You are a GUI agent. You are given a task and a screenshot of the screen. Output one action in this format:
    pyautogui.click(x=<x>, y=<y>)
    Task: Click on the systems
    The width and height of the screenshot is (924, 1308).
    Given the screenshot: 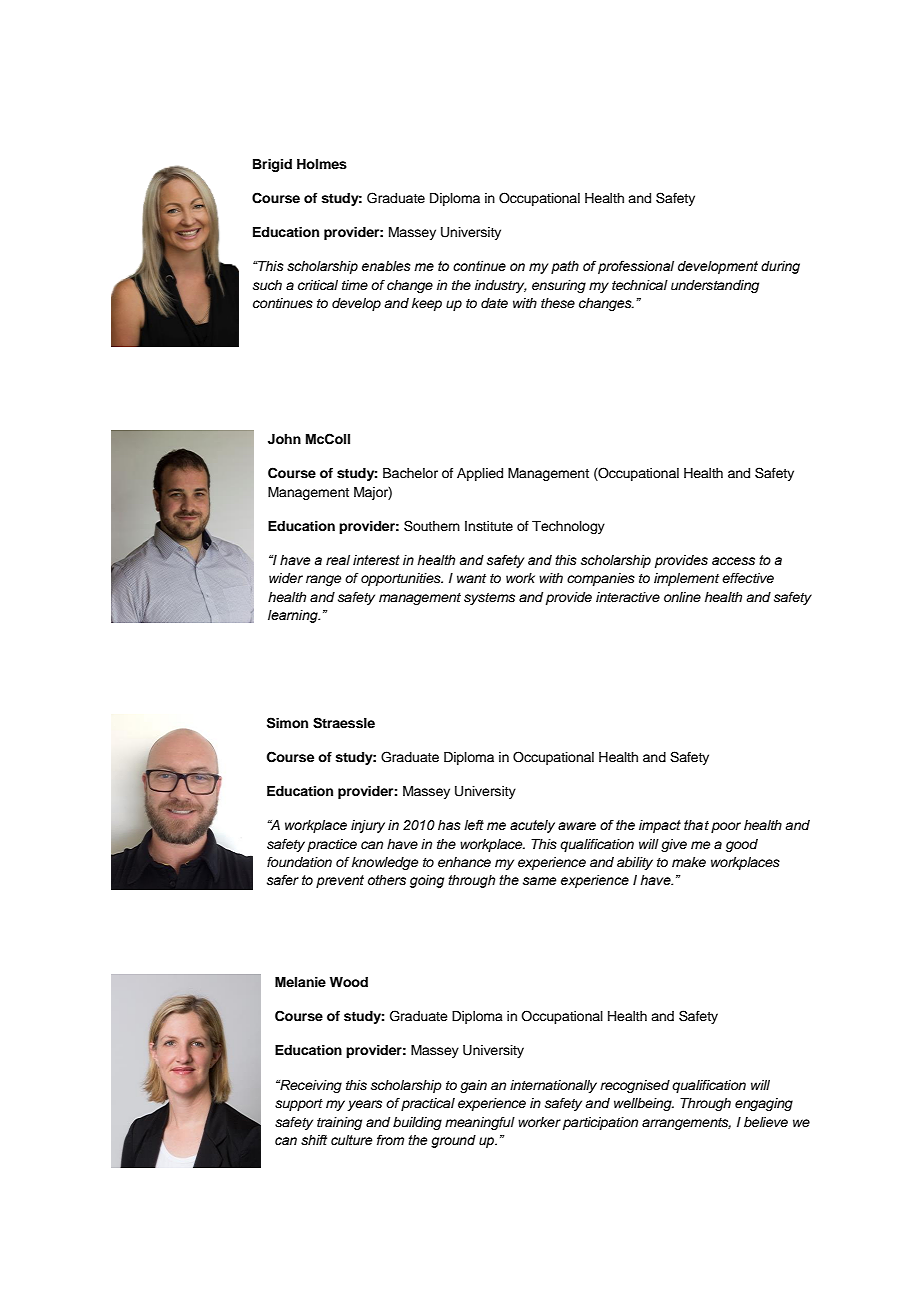 What is the action you would take?
    pyautogui.click(x=489, y=599)
